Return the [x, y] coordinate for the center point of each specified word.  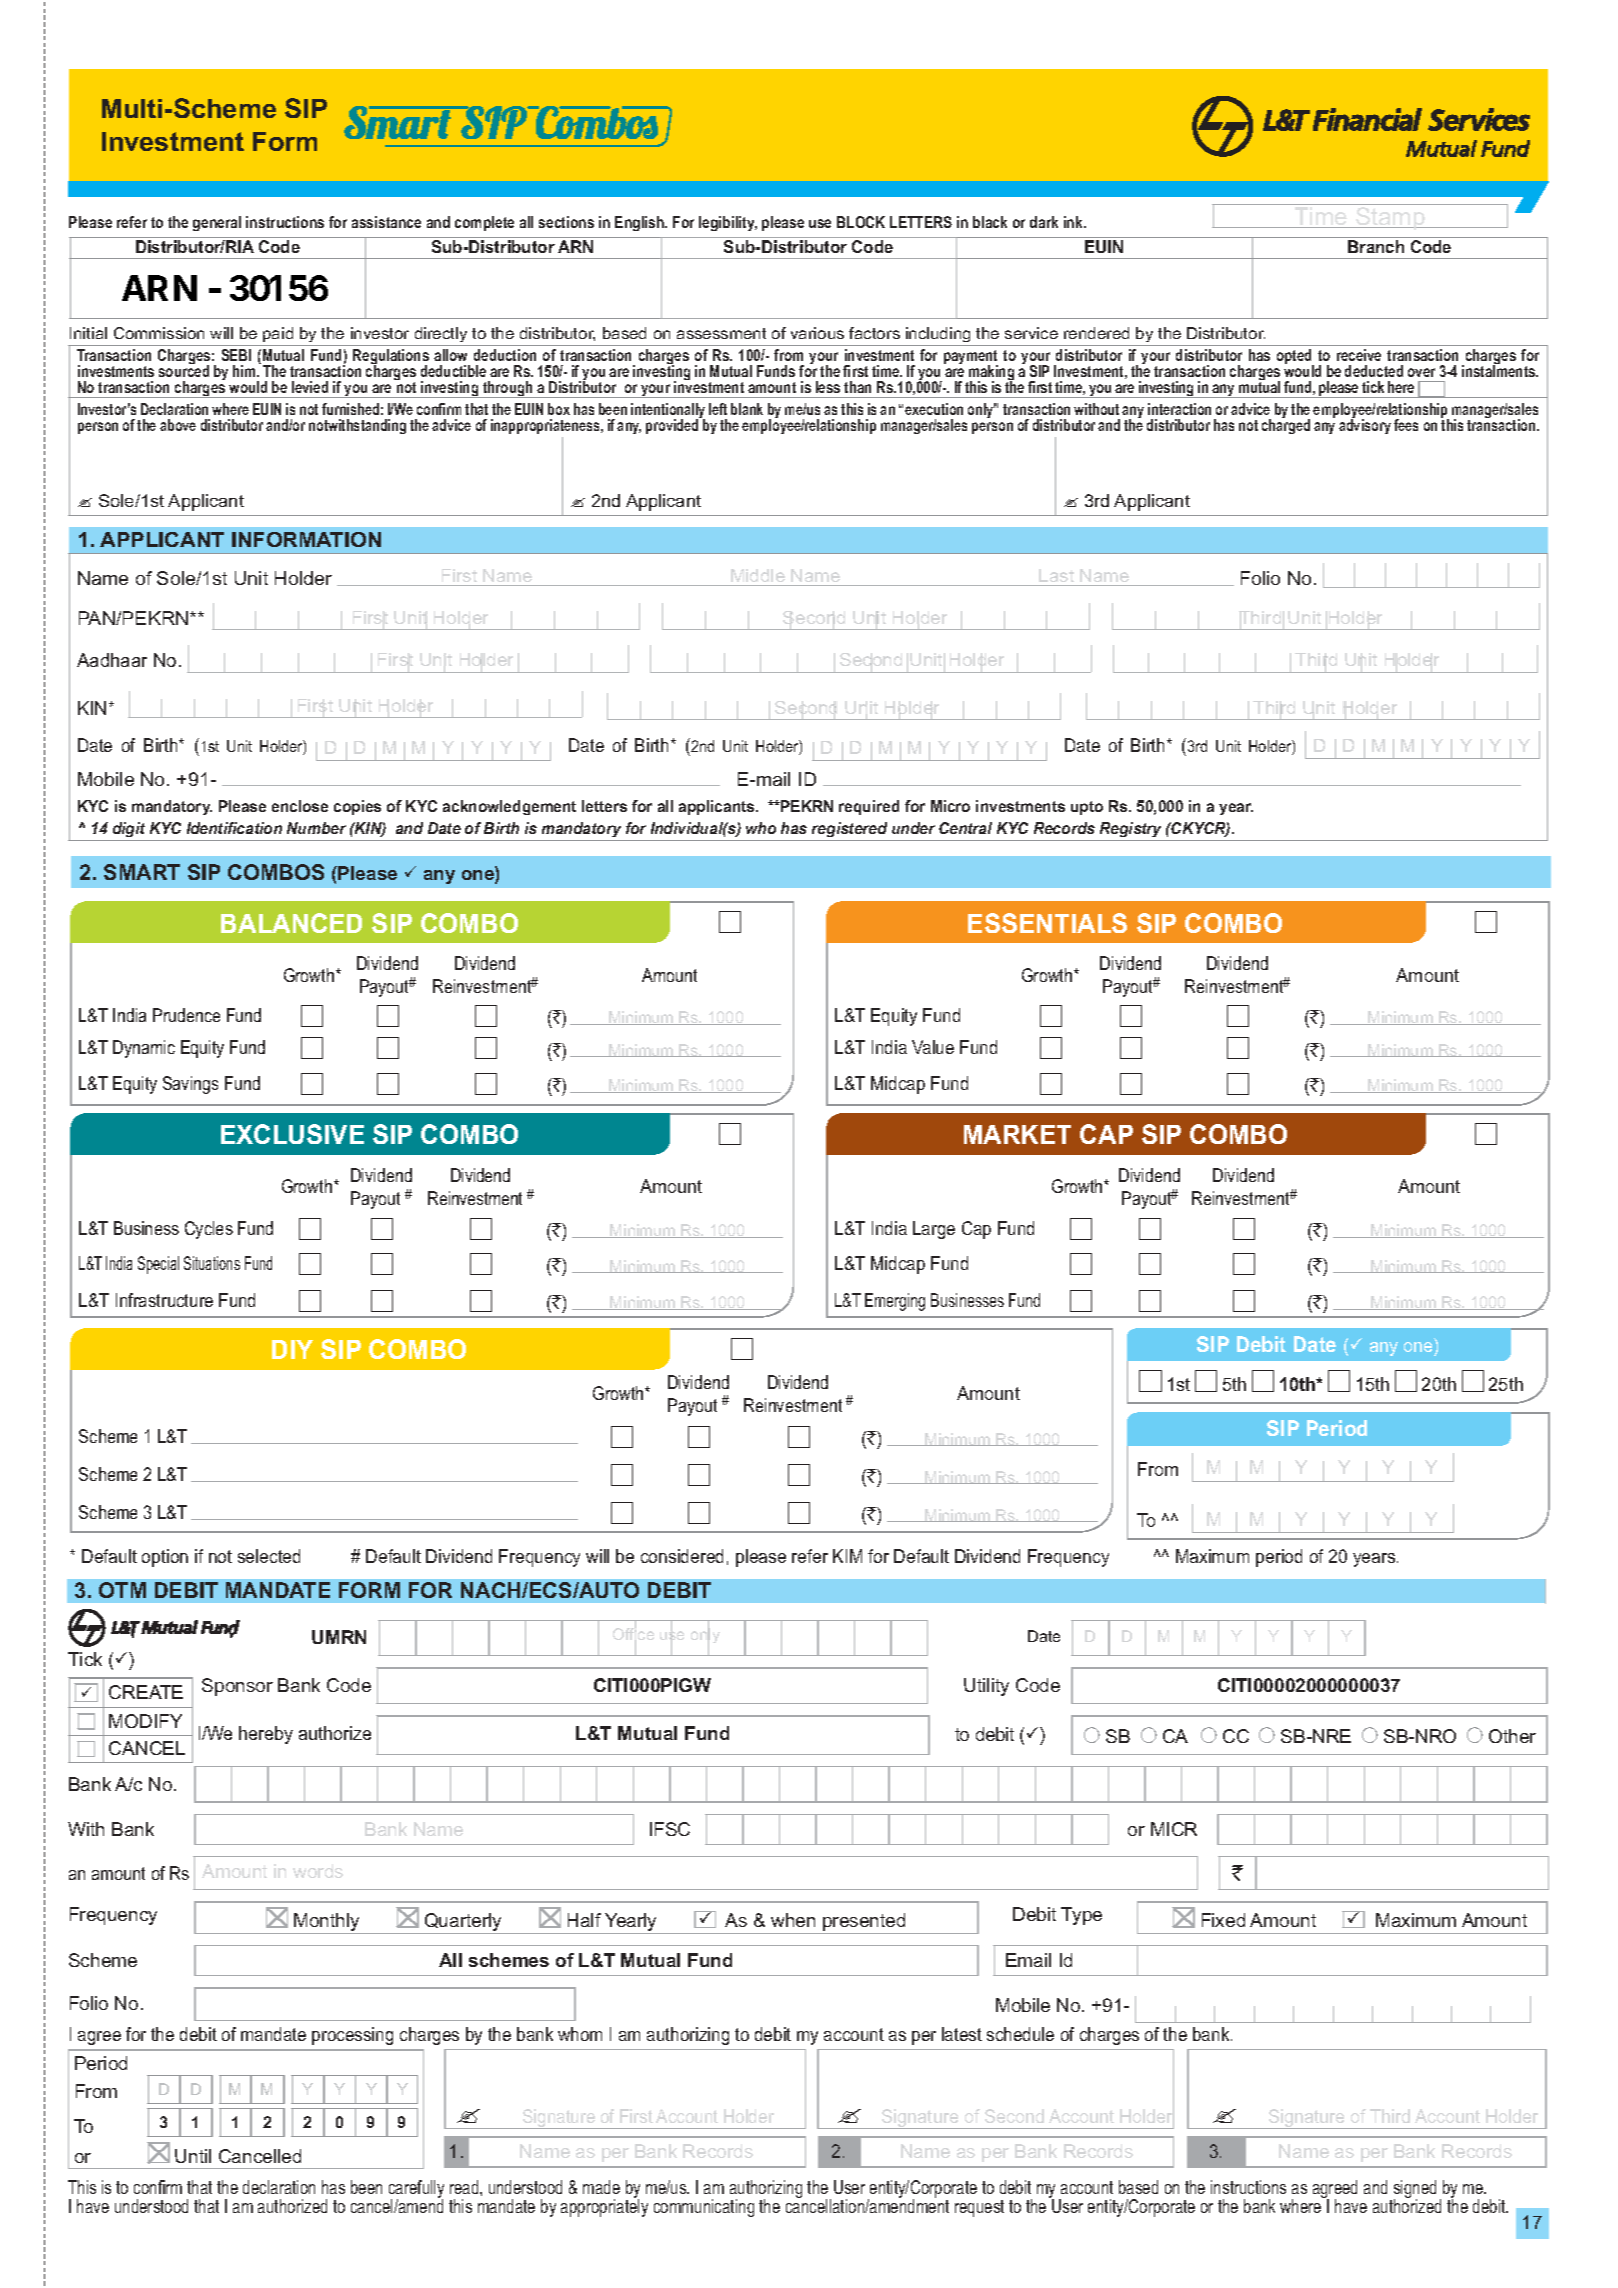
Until [193, 2156]
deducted [1374, 371]
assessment [721, 333]
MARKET [1017, 1134]
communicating [704, 2208]
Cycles [209, 1230]
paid [278, 334]
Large [934, 1230]
